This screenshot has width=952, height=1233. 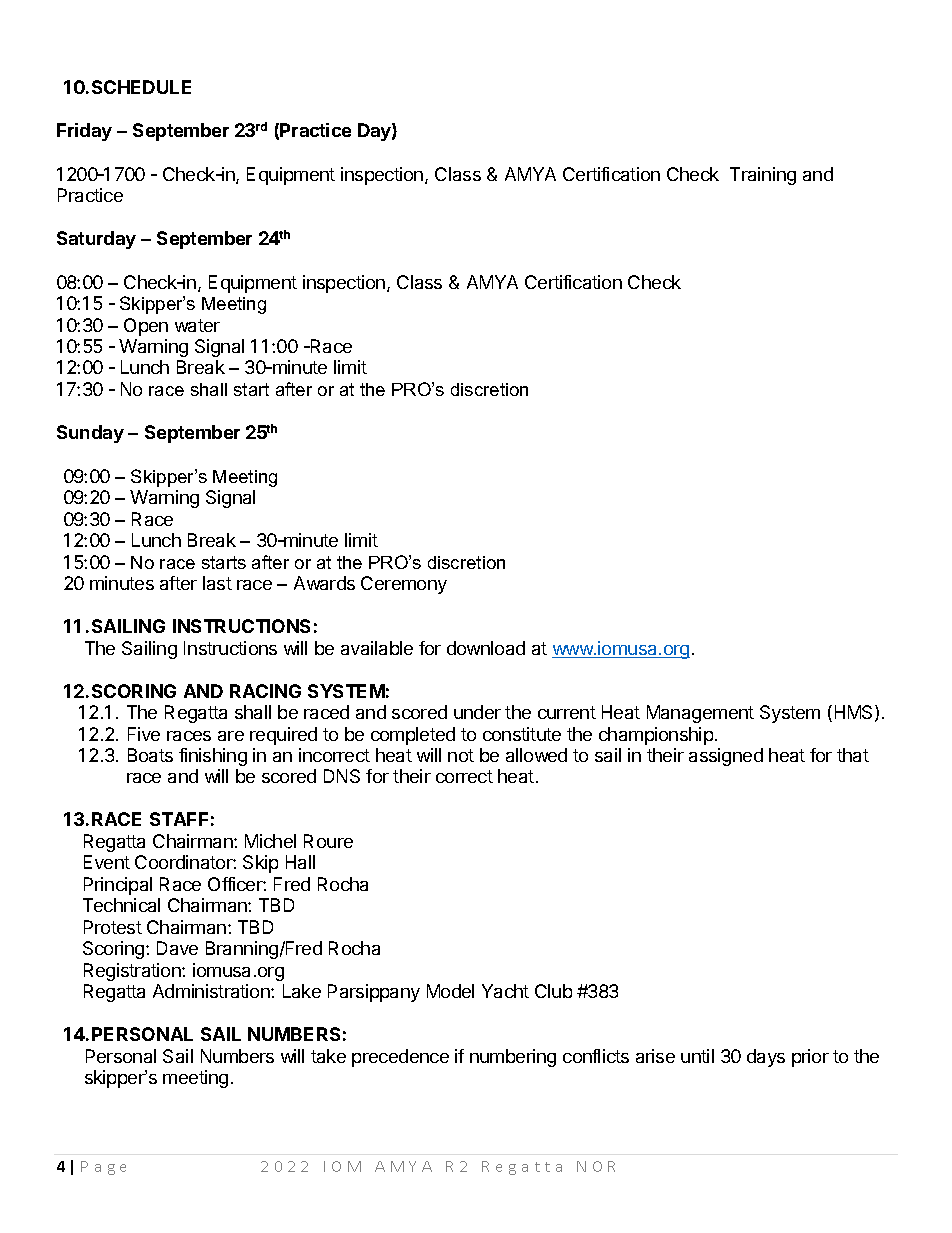 What do you see at coordinates (84, 132) in the screenshot?
I see `Friday` at bounding box center [84, 132].
